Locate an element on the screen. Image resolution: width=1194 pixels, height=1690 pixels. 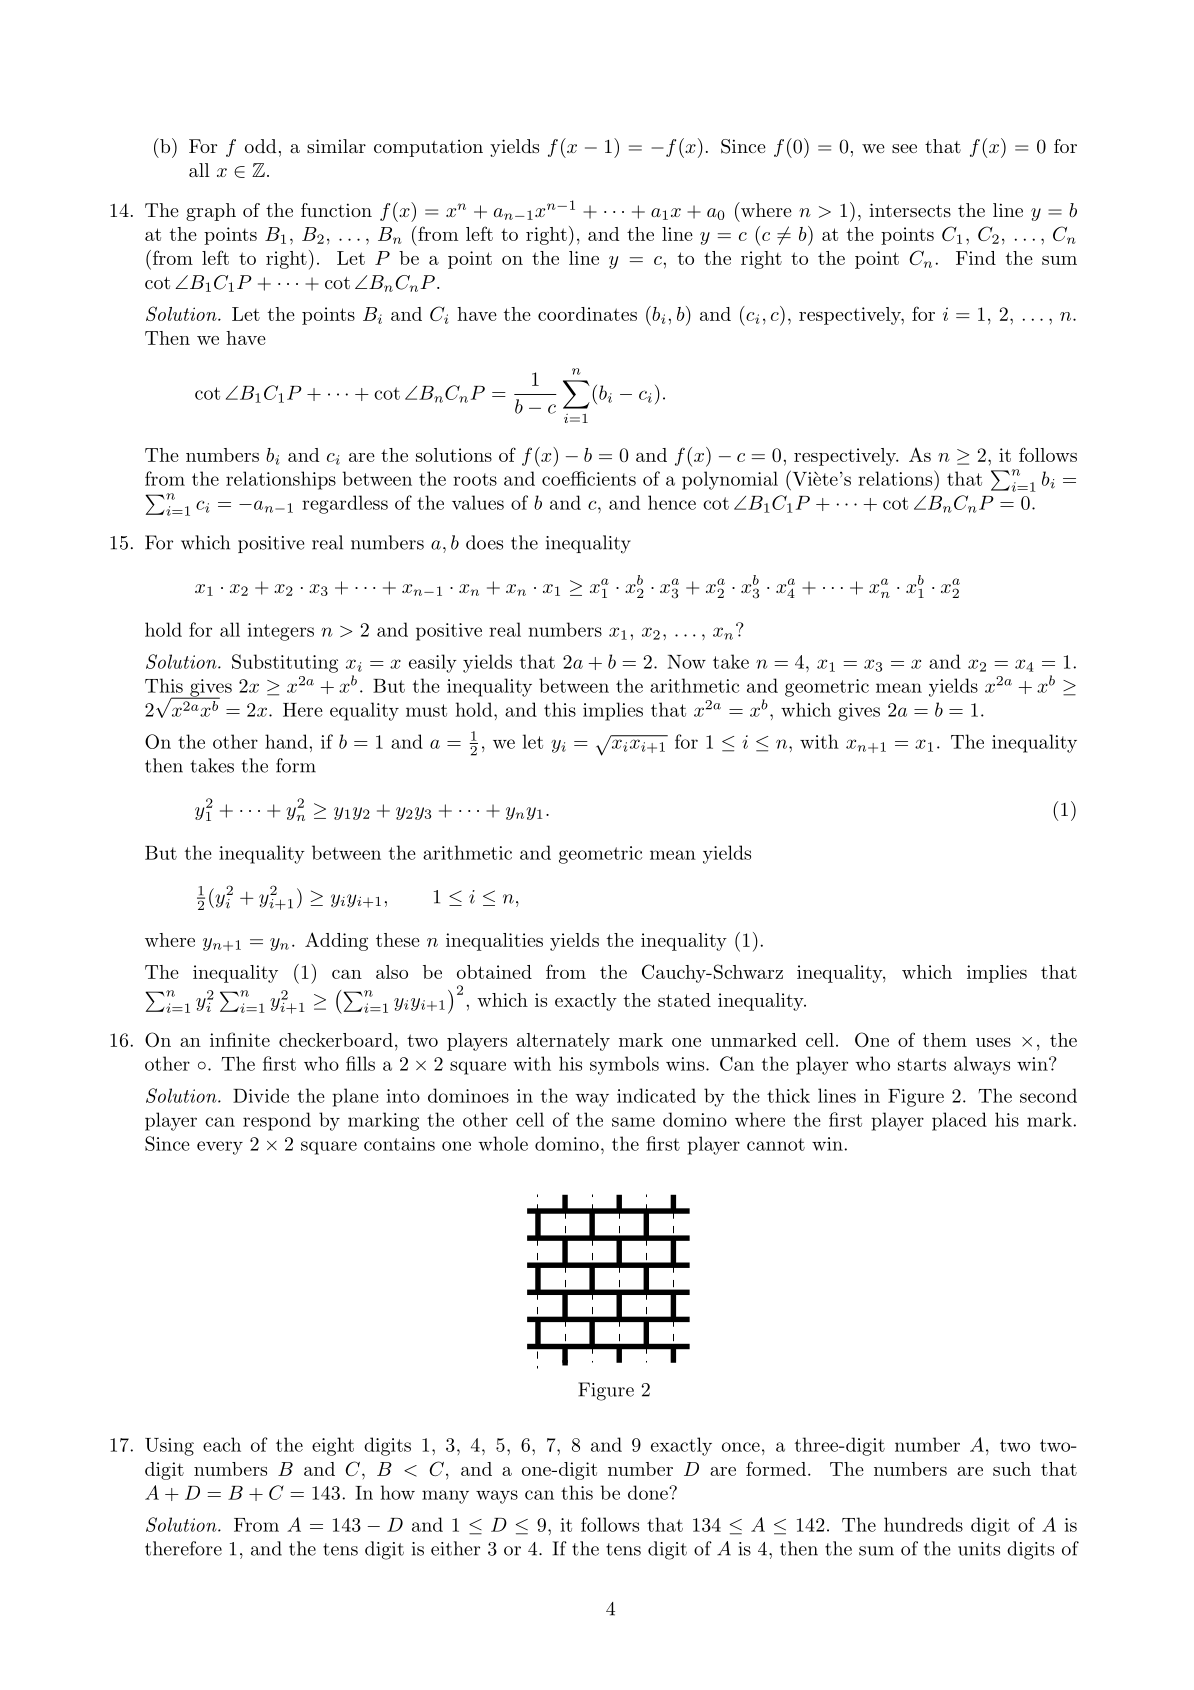
placed is located at coordinates (959, 1121).
